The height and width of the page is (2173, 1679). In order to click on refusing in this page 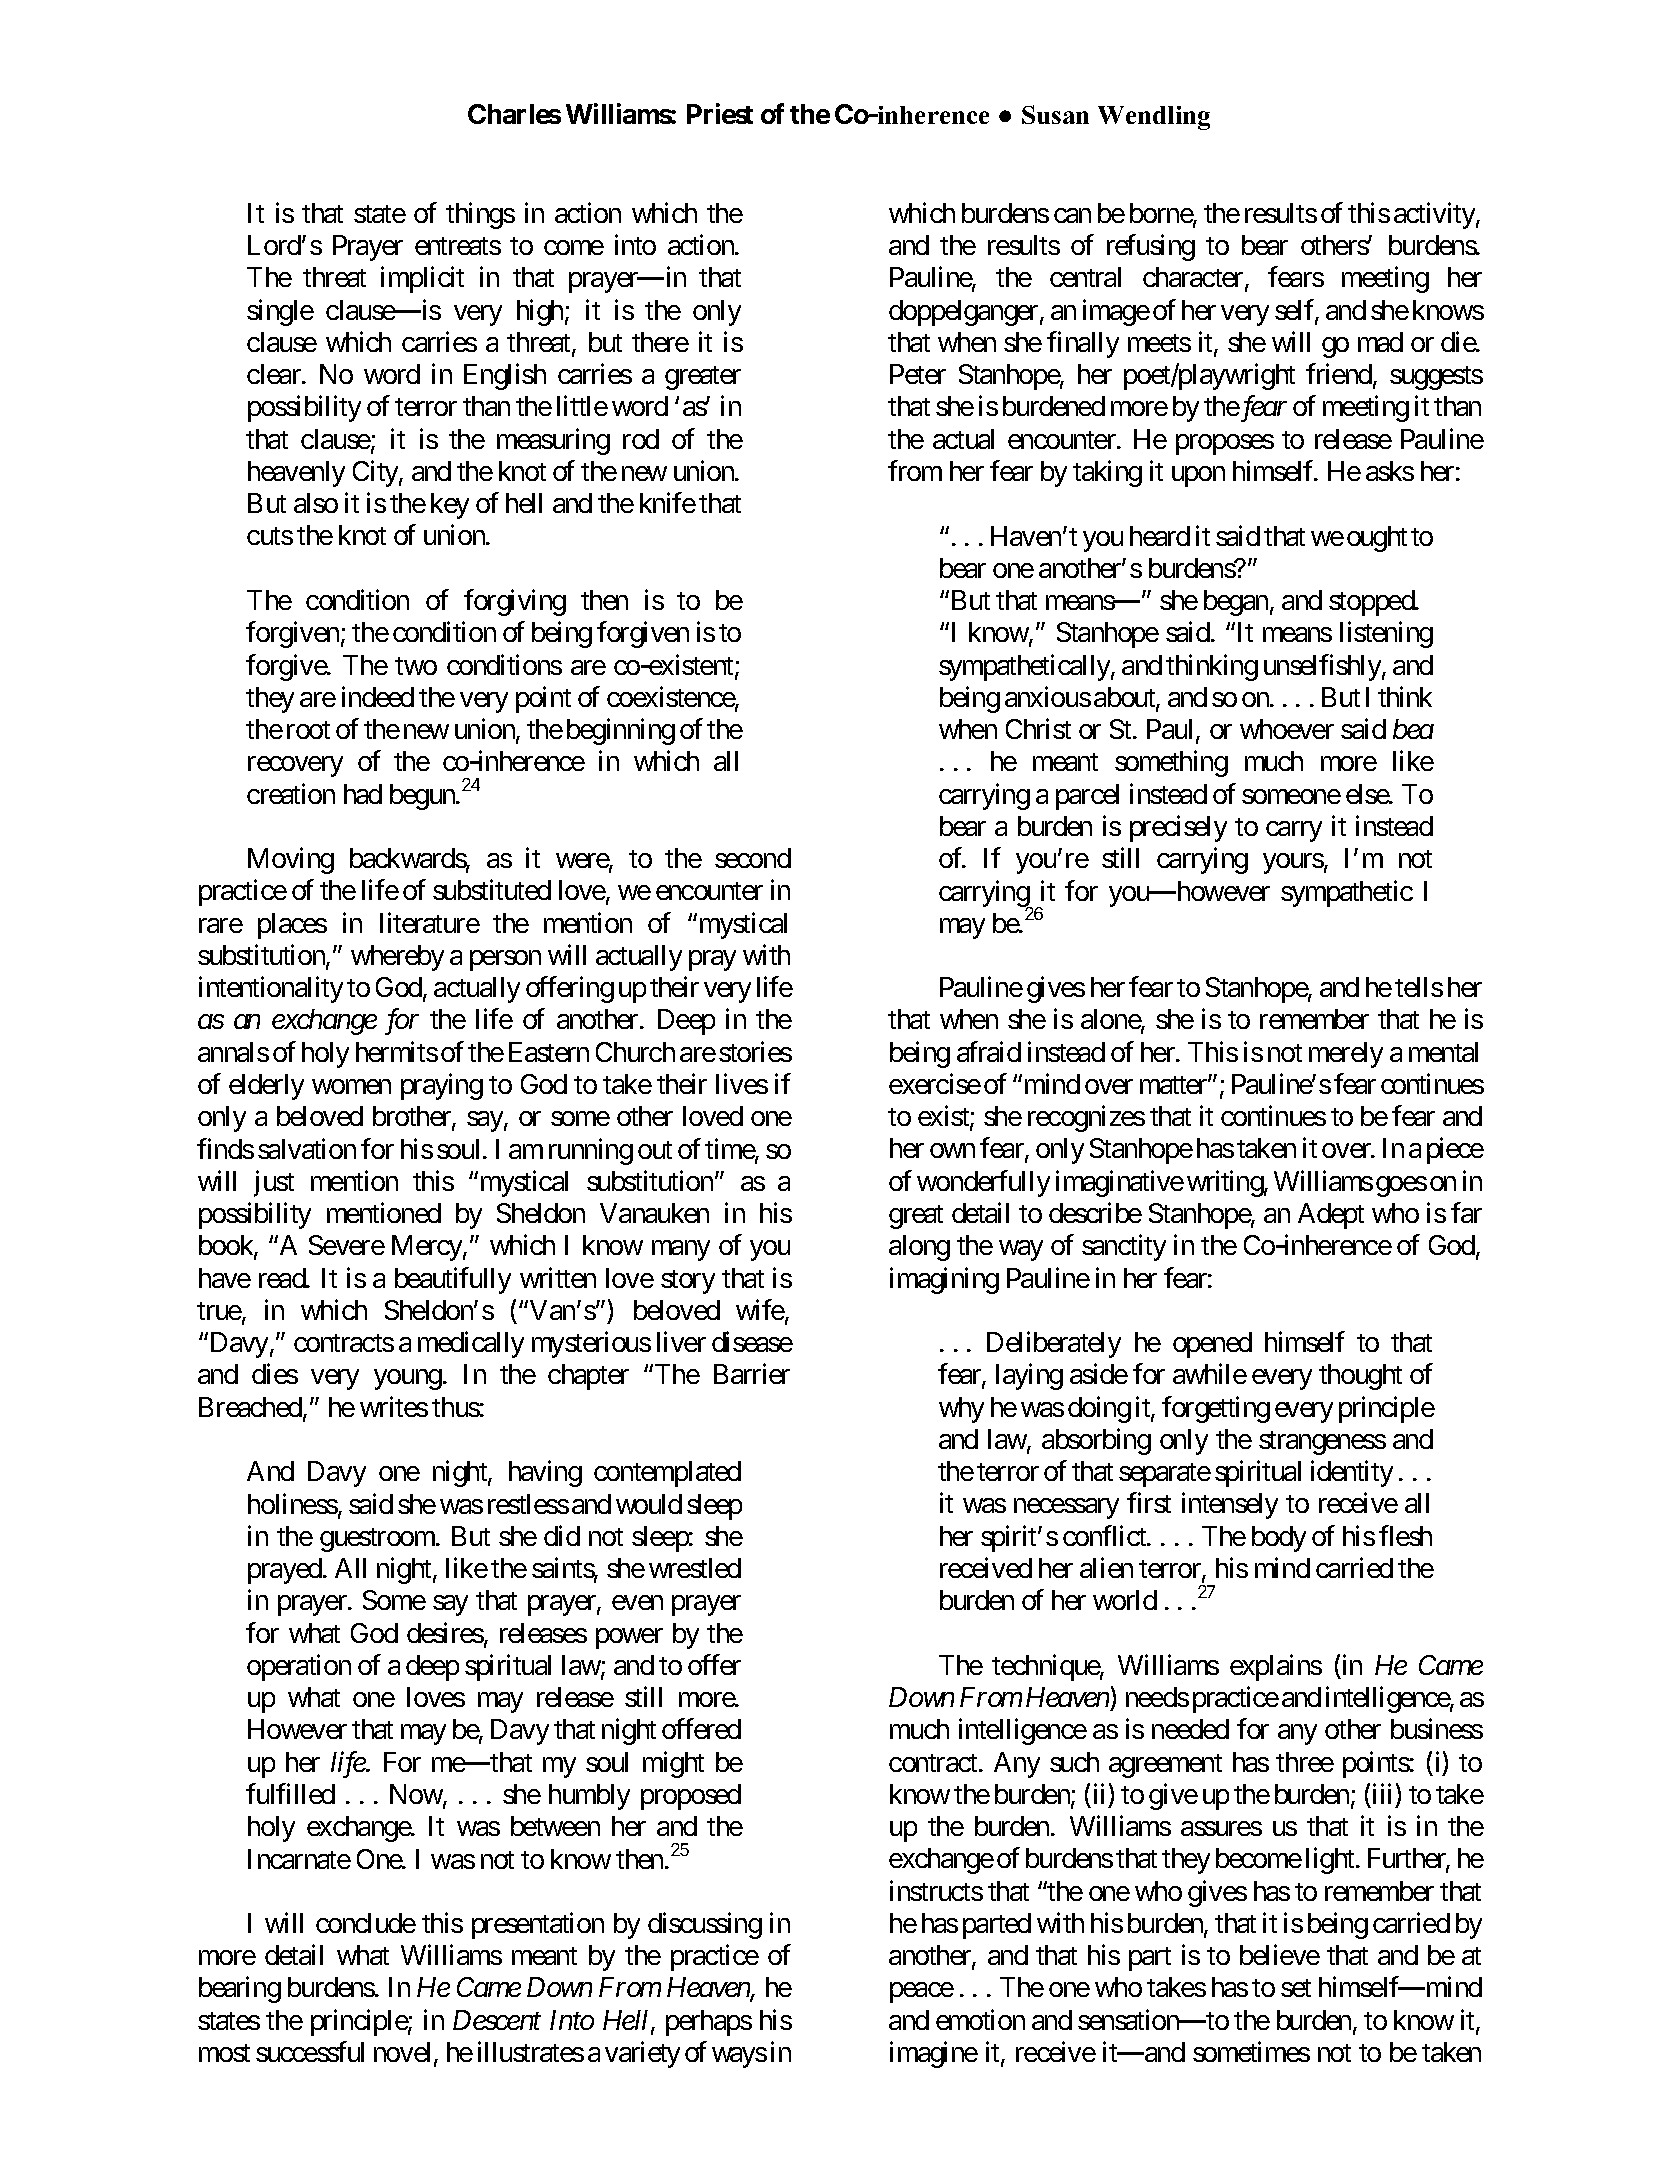, I will do `click(1151, 247)`.
